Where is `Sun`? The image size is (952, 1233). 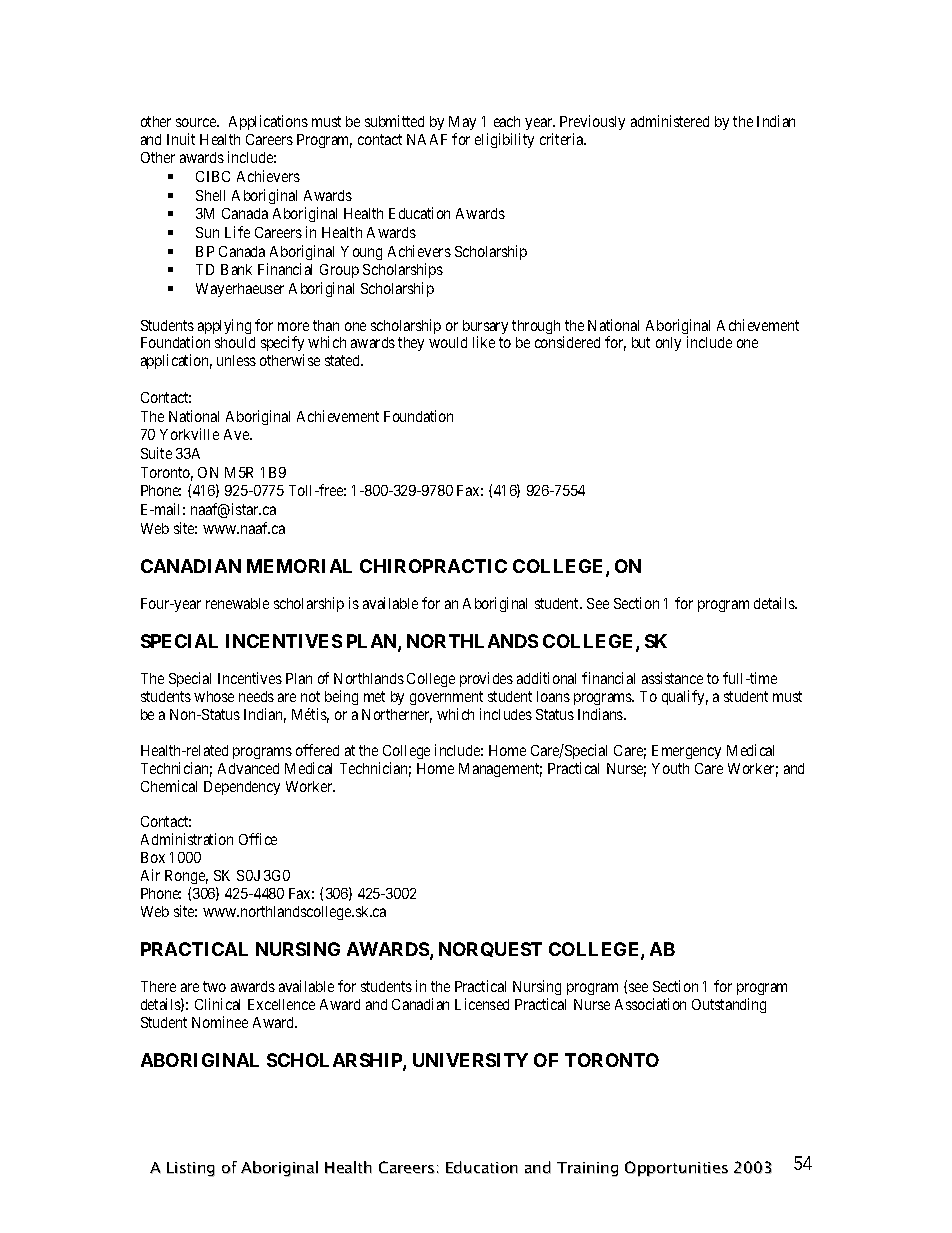
Sun is located at coordinates (207, 232).
